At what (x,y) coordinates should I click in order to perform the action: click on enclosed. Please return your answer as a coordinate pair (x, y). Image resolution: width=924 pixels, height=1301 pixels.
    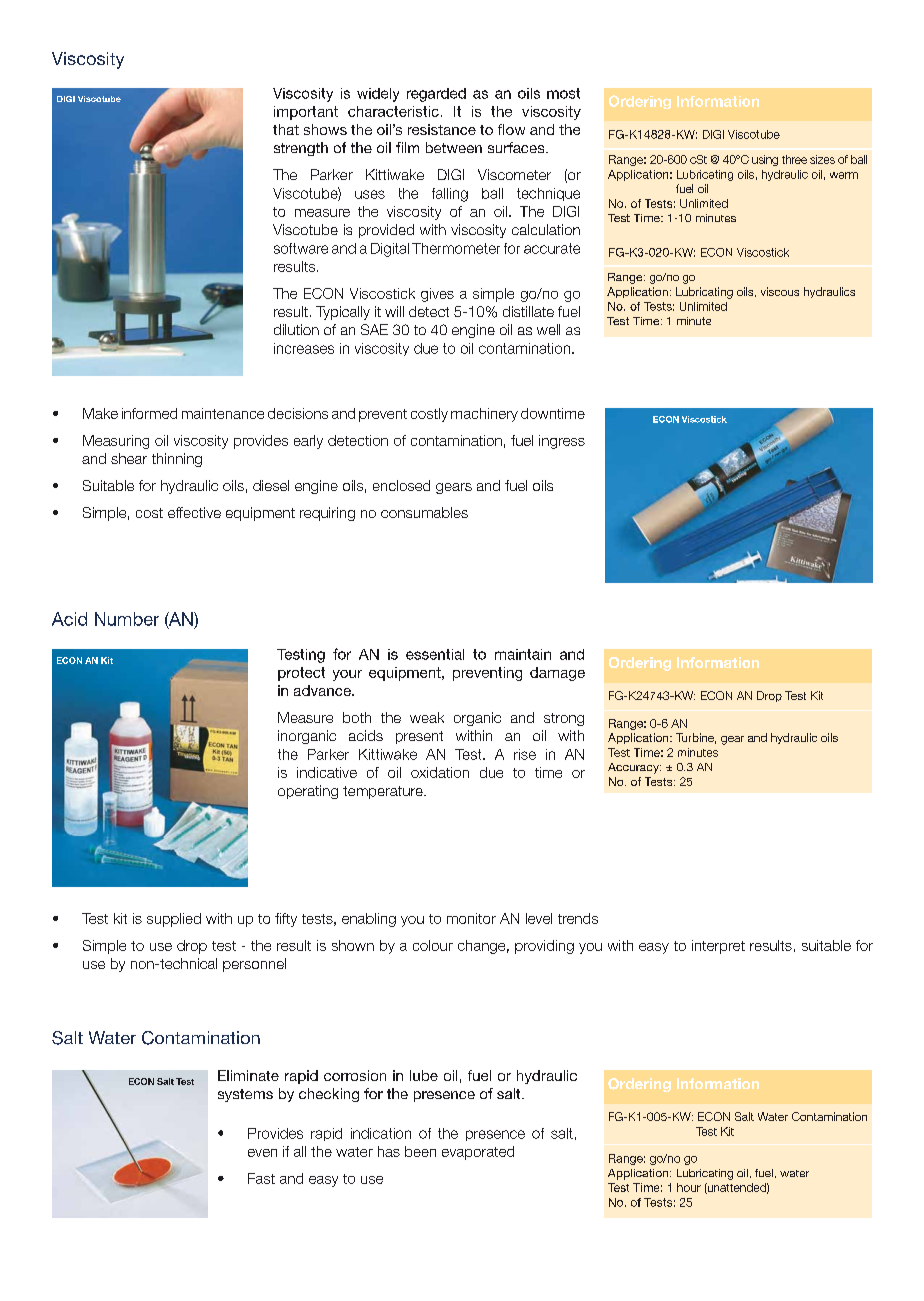
    Looking at the image, I should click on (401, 485).
